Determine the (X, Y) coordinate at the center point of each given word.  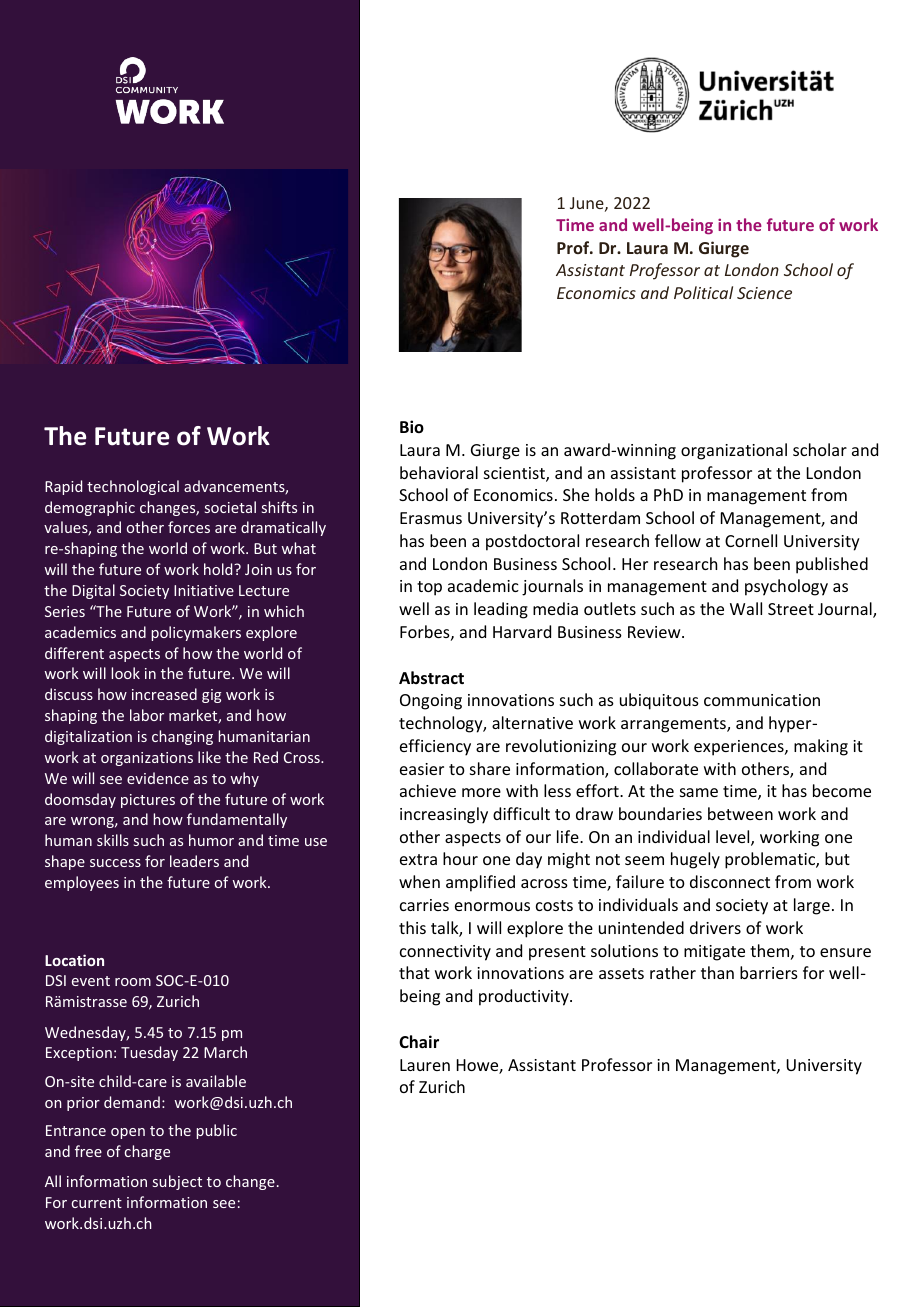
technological (133, 487)
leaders (194, 861)
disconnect (730, 881)
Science (764, 293)
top (429, 588)
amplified (480, 883)
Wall (746, 608)
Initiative (204, 590)
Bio (412, 426)
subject (177, 1182)
